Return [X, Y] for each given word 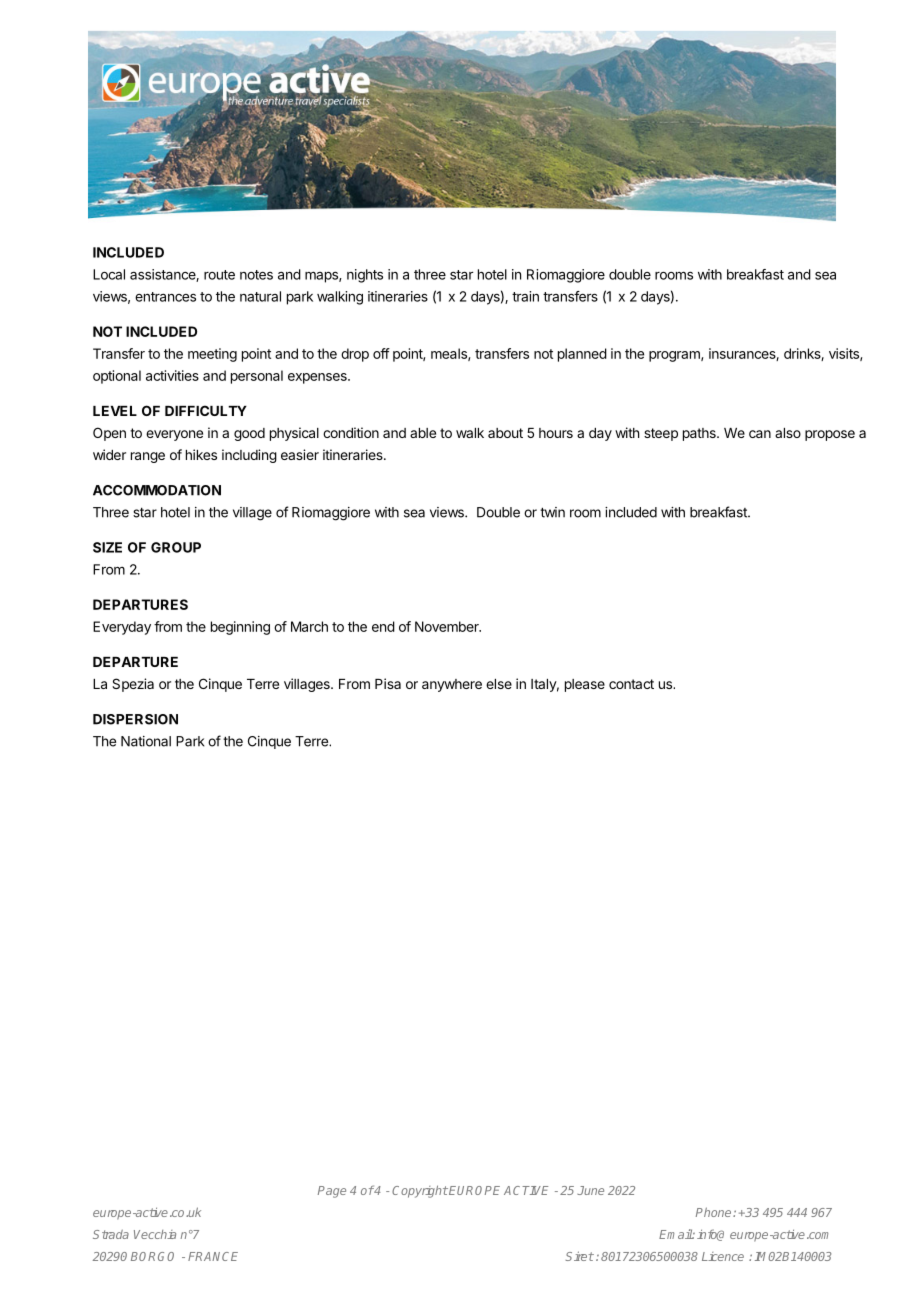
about [505, 433]
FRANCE [213, 1256]
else [499, 684]
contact [631, 684]
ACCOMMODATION [157, 490]
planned [582, 355]
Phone [715, 1212]
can [760, 434]
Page [332, 1192]
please [585, 685]
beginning [240, 628]
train [525, 296]
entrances [165, 297]
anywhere [452, 685]
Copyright [420, 1191]
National [146, 741]
